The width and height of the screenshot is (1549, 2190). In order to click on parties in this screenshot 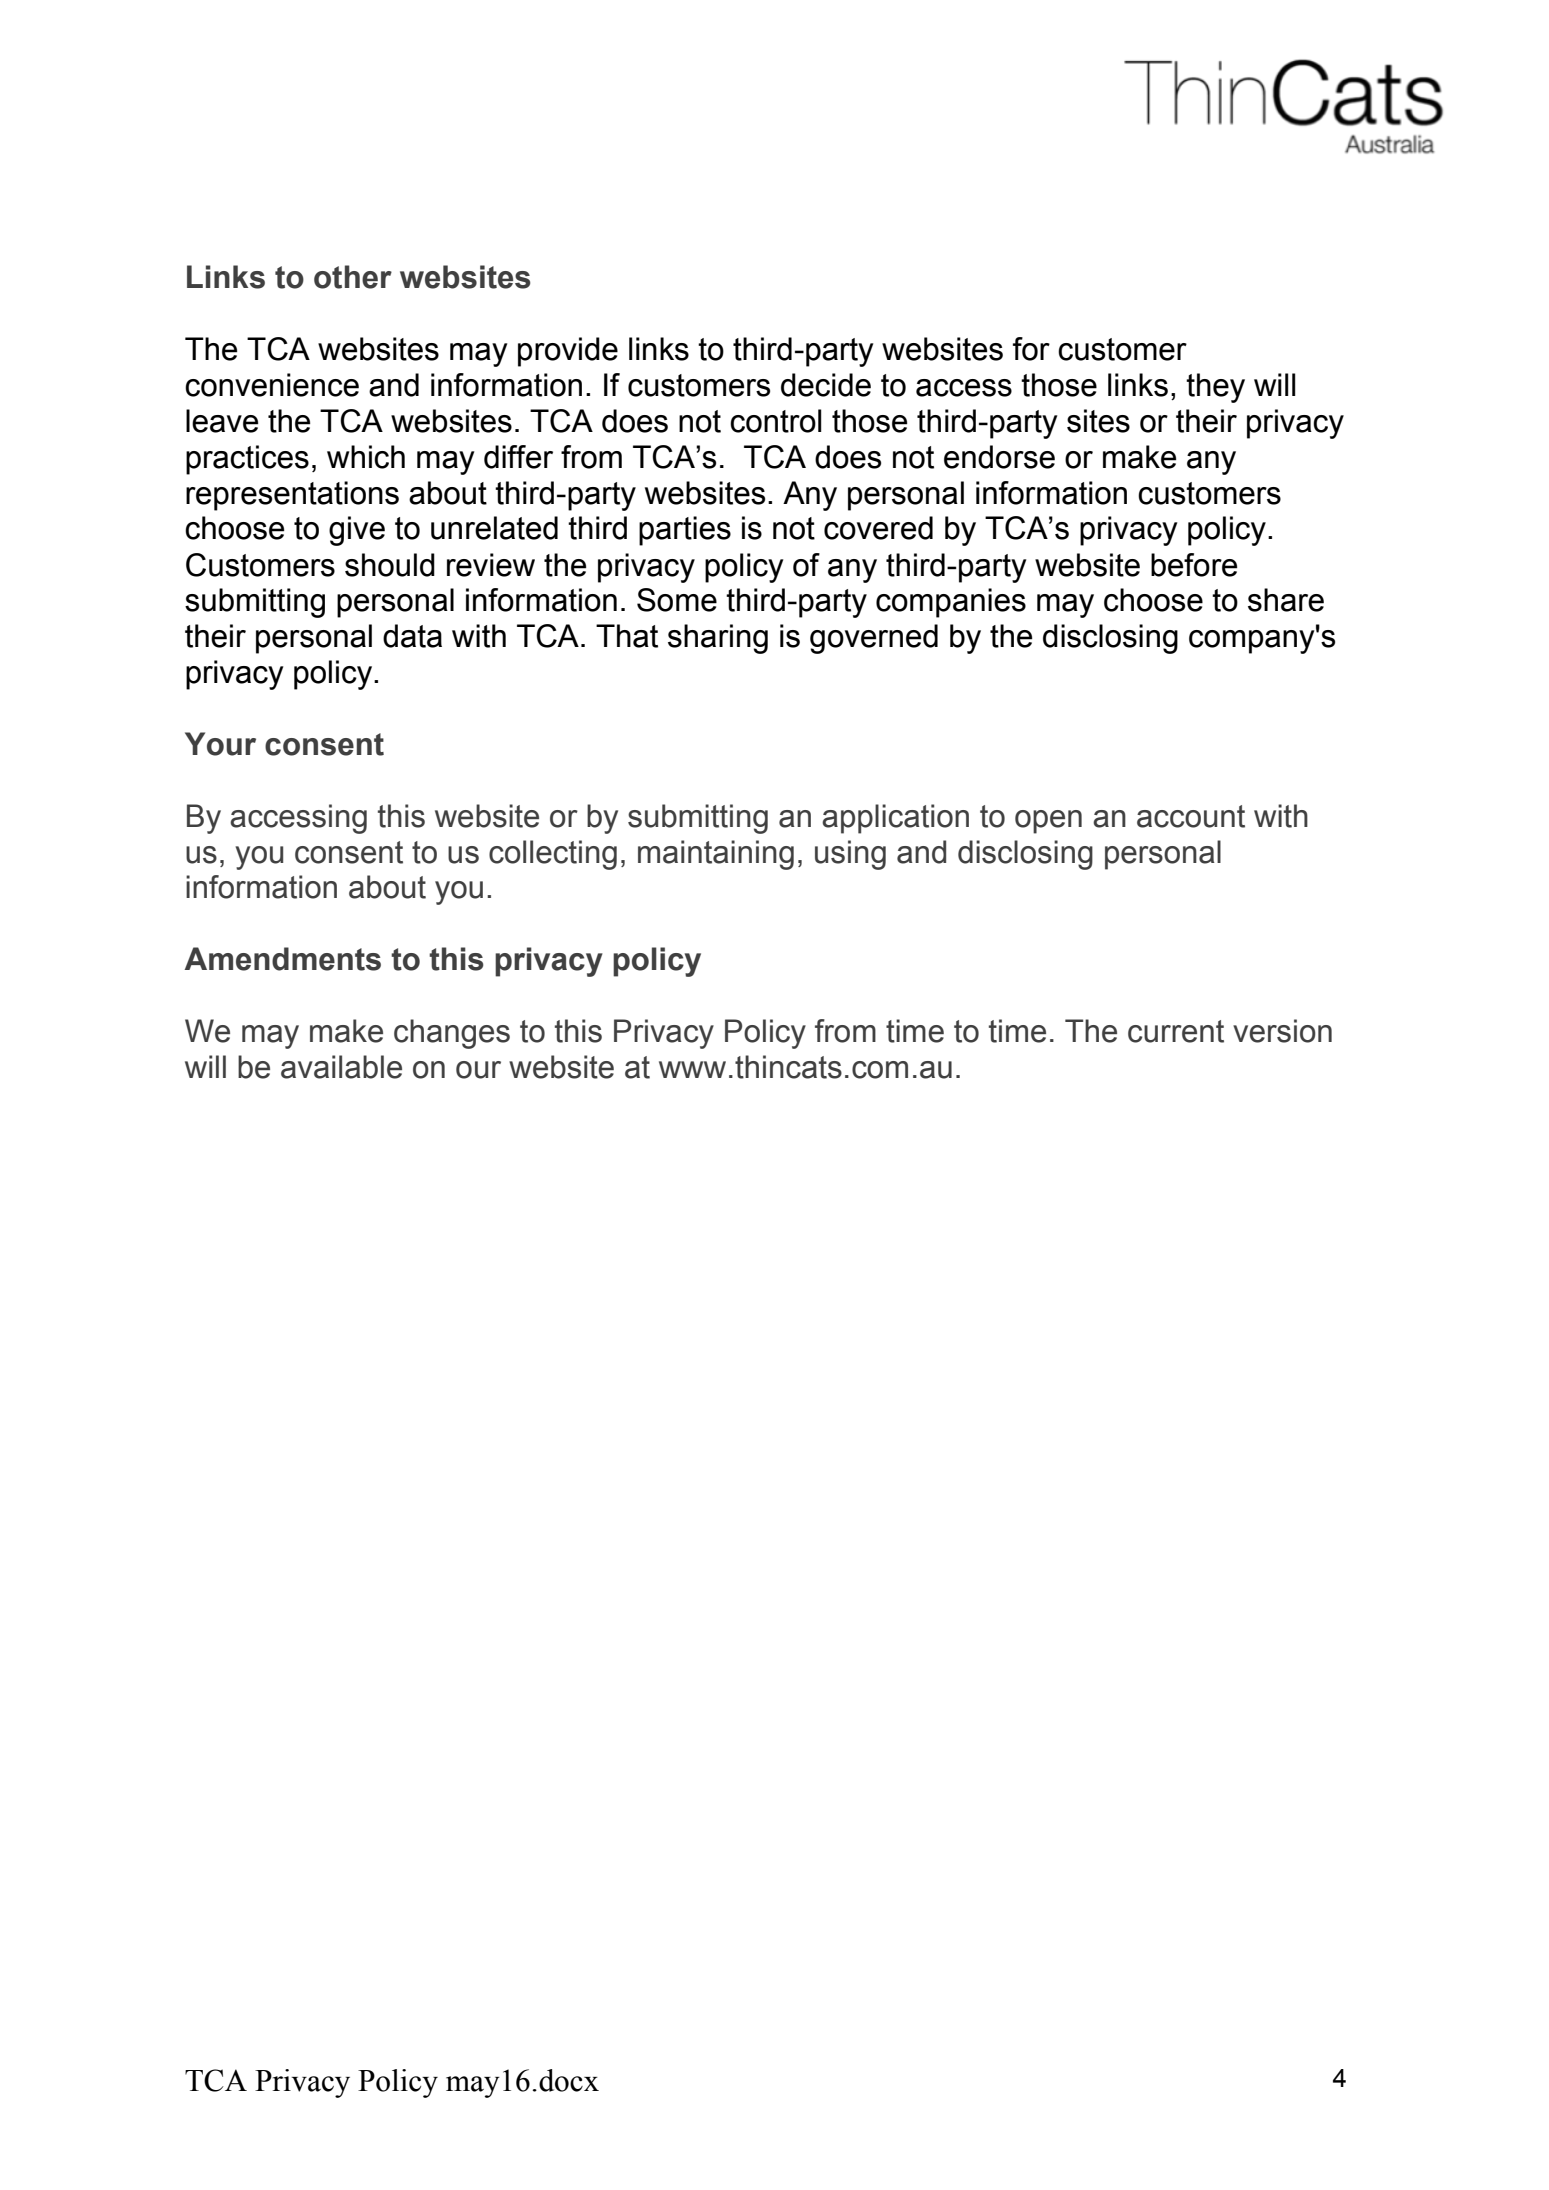, I will do `click(685, 531)`.
